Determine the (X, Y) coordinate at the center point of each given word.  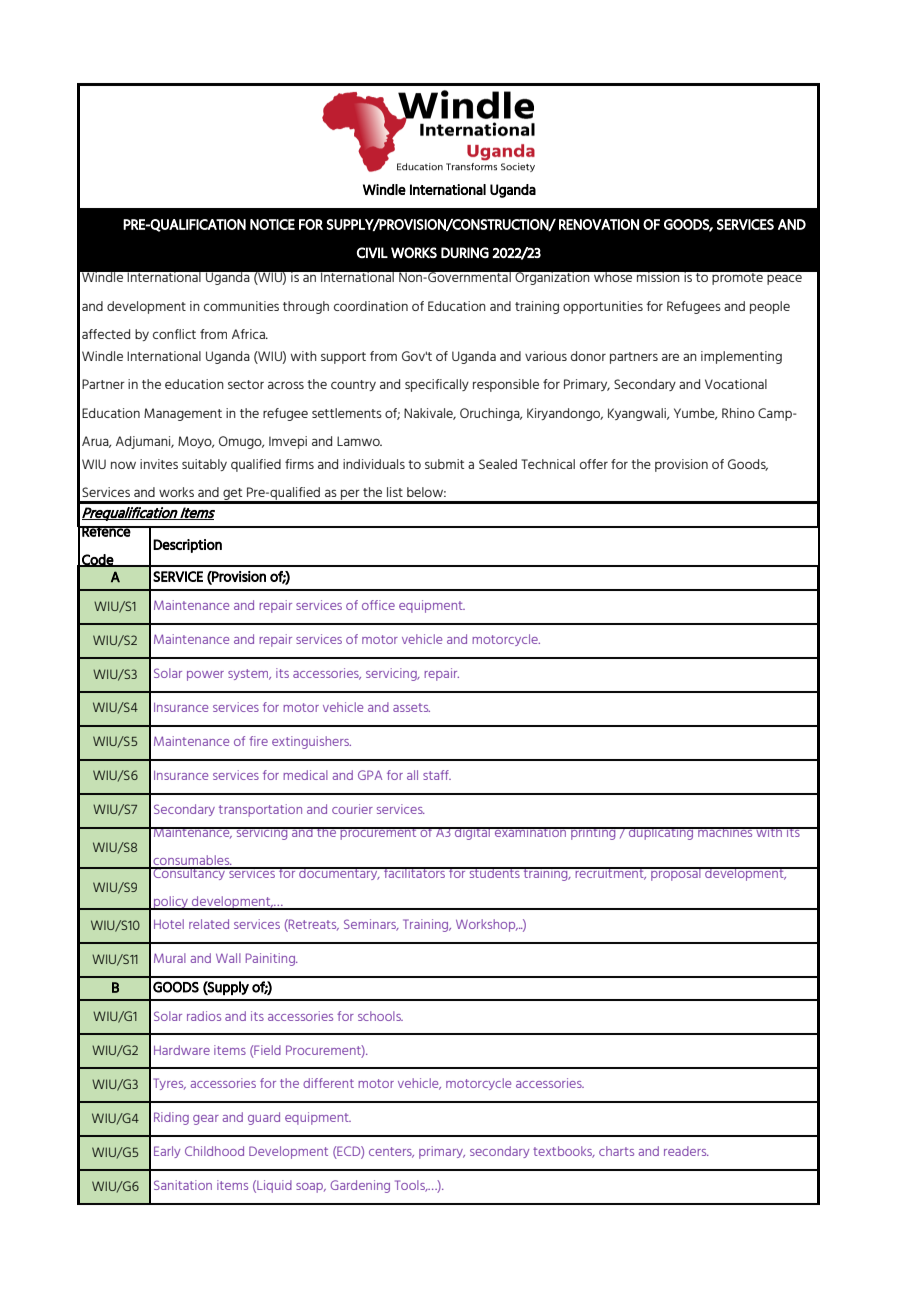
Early (167, 1152)
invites (159, 464)
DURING (465, 252)
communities (241, 306)
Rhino (738, 413)
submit (444, 464)
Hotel (169, 924)
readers (686, 1151)
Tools (411, 1186)
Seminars (371, 925)
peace (784, 279)
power (205, 676)
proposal (676, 874)
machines (725, 832)
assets (411, 707)
